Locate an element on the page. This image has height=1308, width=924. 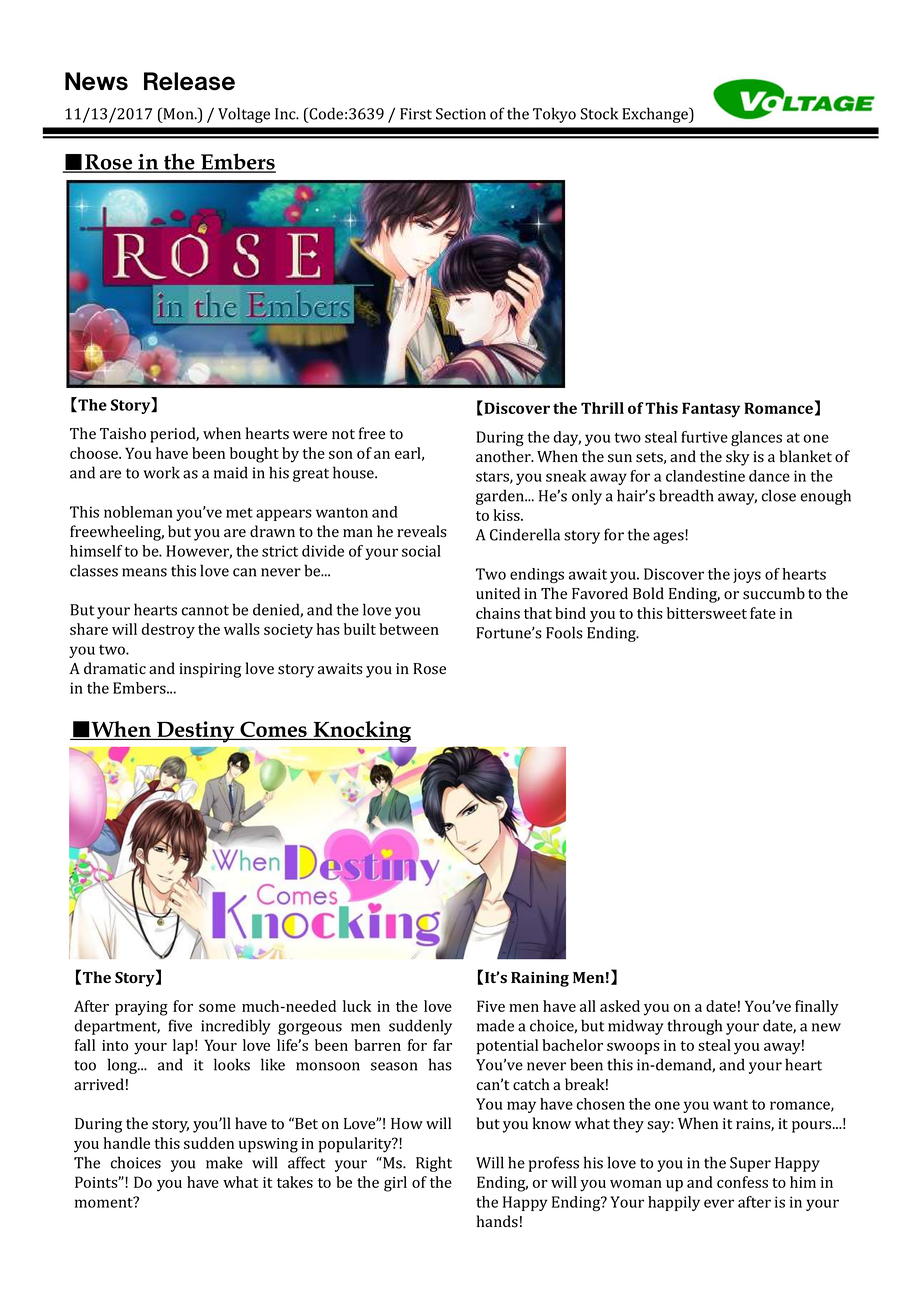
fate is located at coordinates (763, 613).
